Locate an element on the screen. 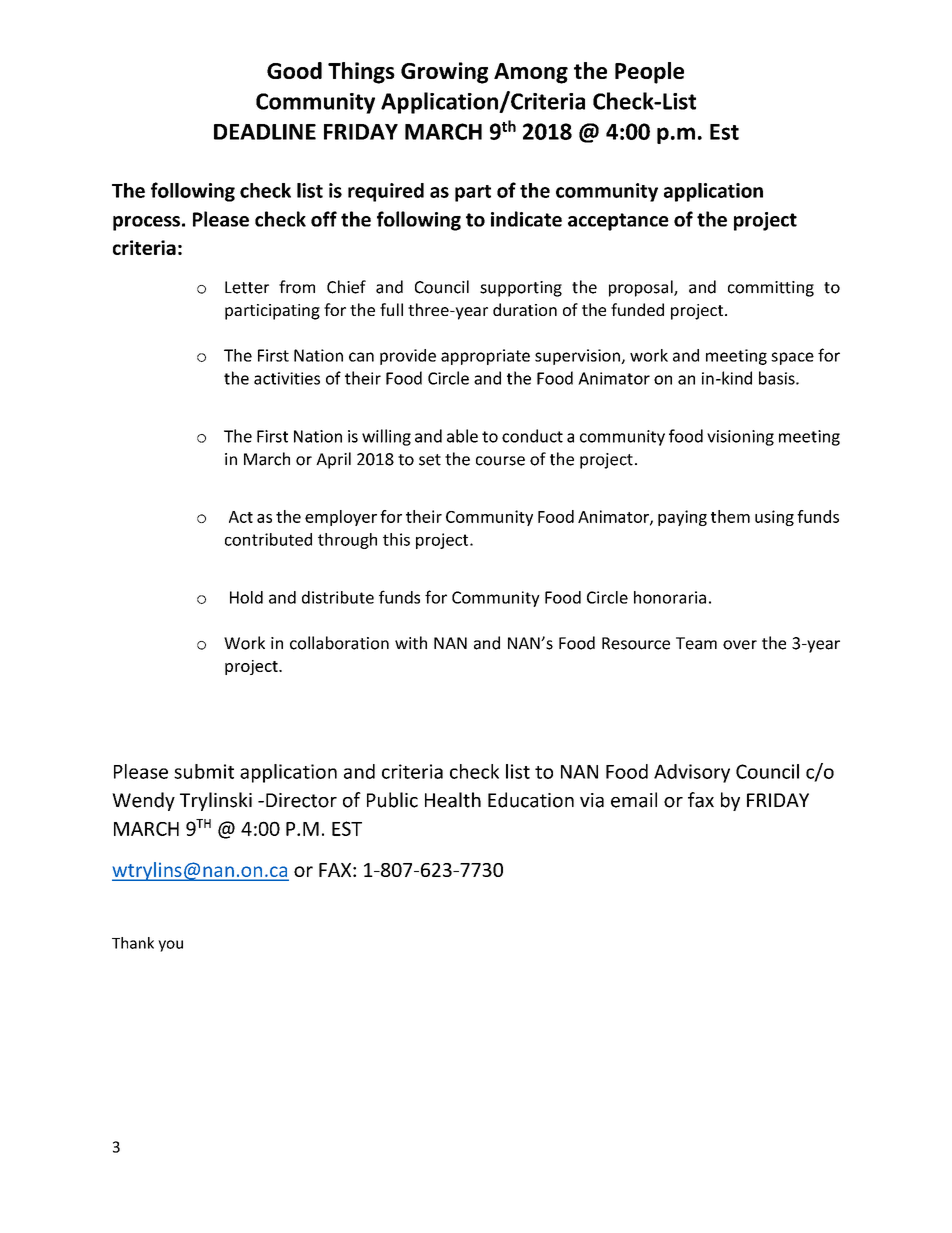 The image size is (952, 1233). with is located at coordinates (411, 643).
